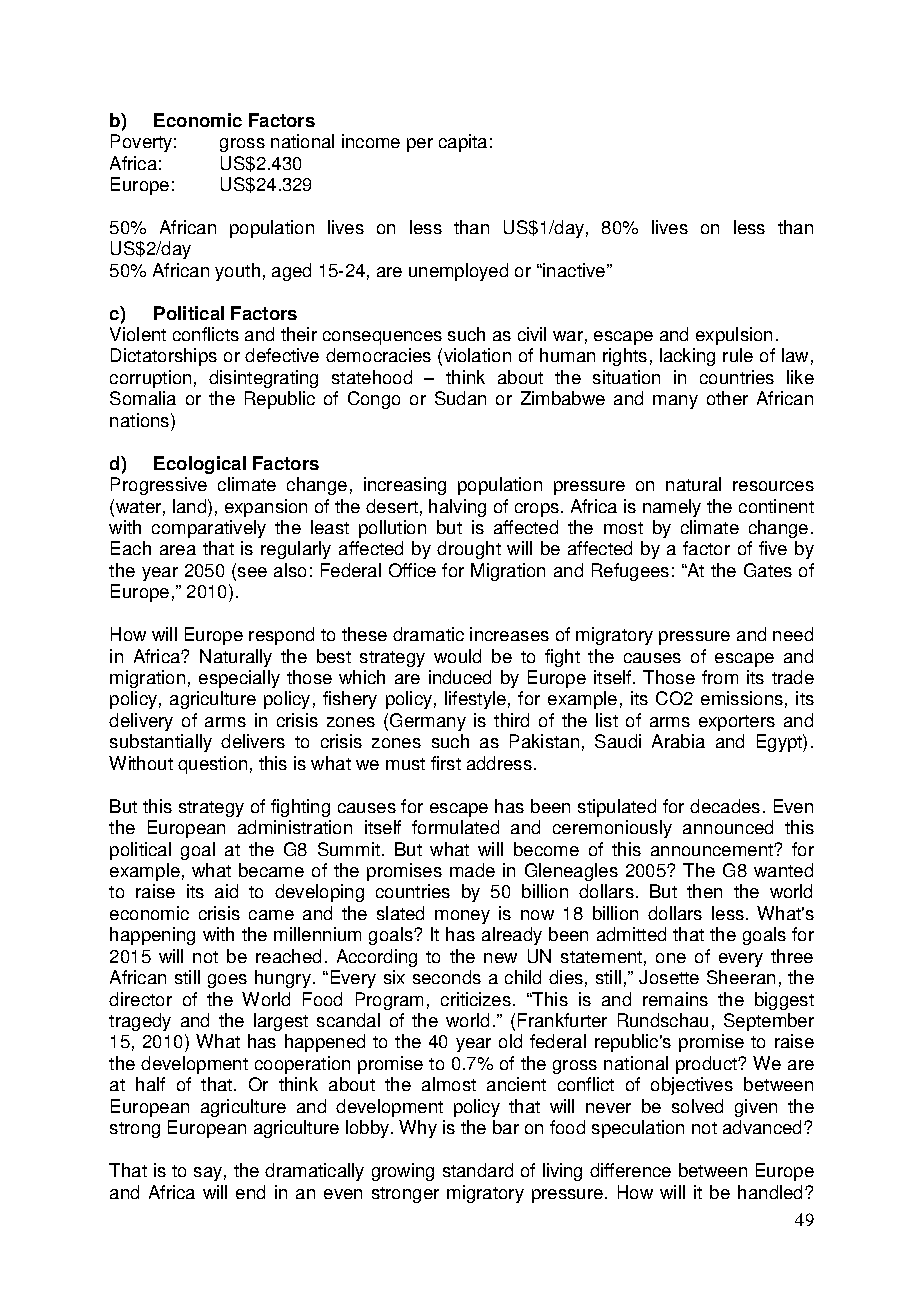  I want to click on advanced, so click(764, 1127).
